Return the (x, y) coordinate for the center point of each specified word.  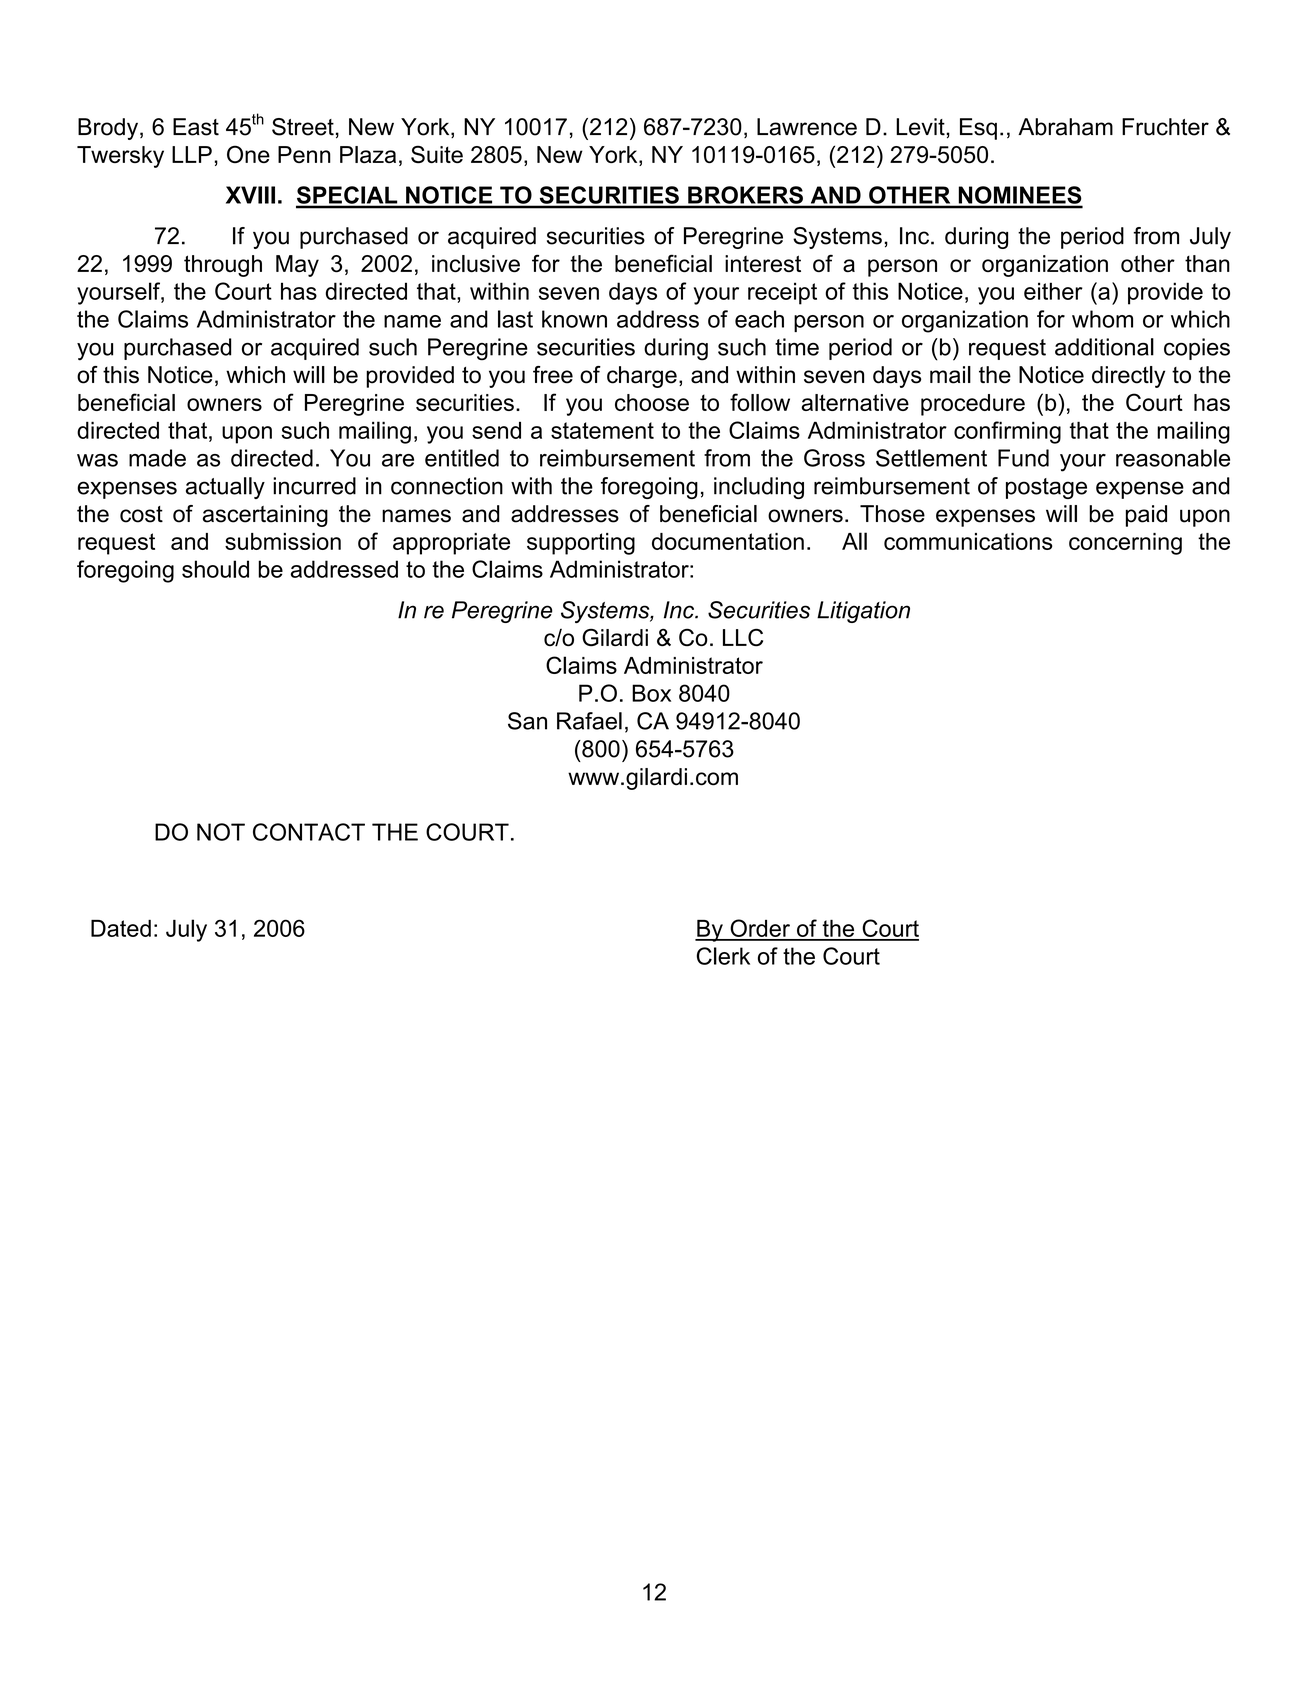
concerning (1125, 544)
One (248, 154)
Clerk (723, 956)
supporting (581, 544)
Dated (121, 928)
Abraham (1065, 127)
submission (283, 541)
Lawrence (807, 127)
